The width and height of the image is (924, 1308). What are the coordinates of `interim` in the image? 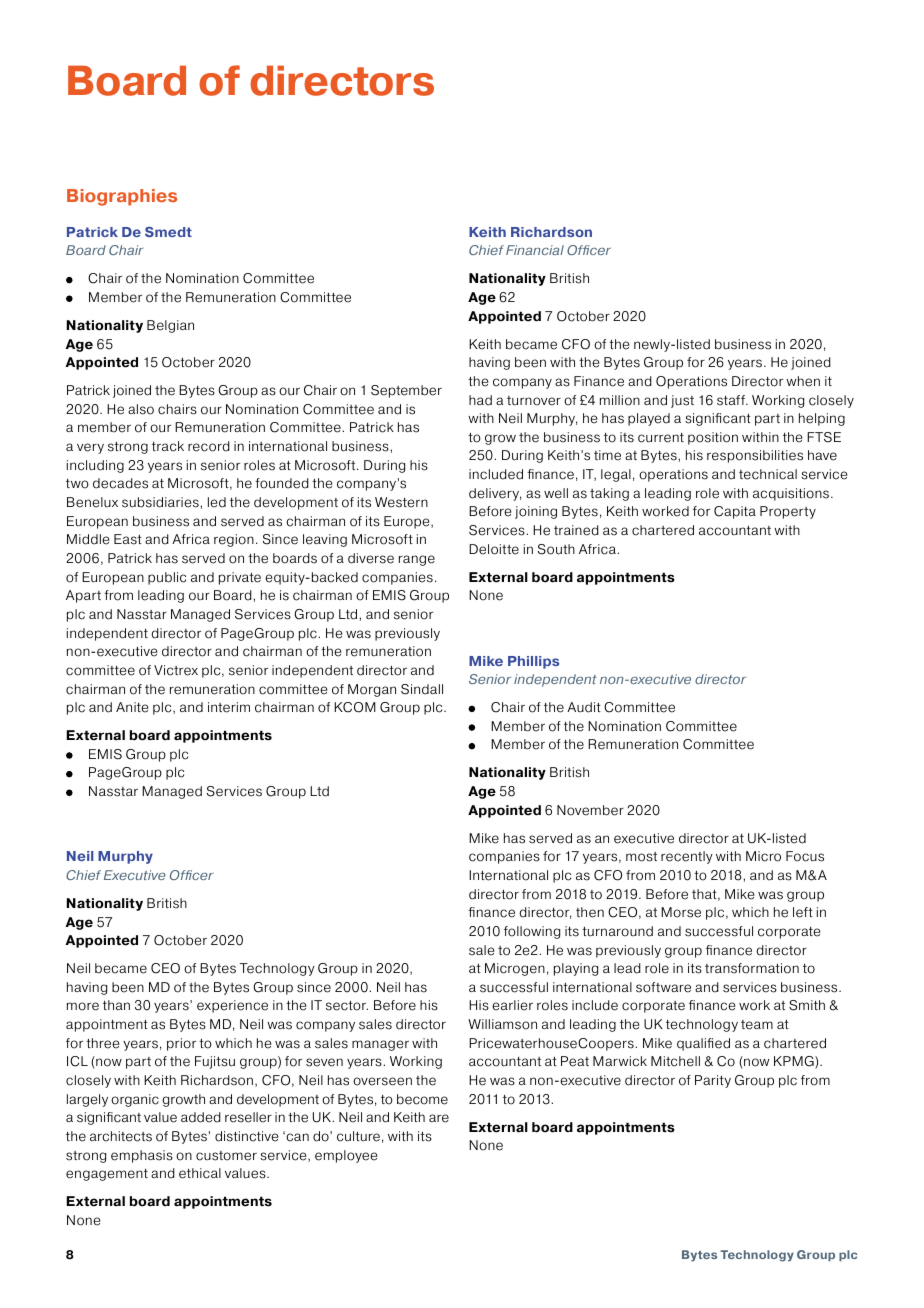 It's located at (229, 707).
